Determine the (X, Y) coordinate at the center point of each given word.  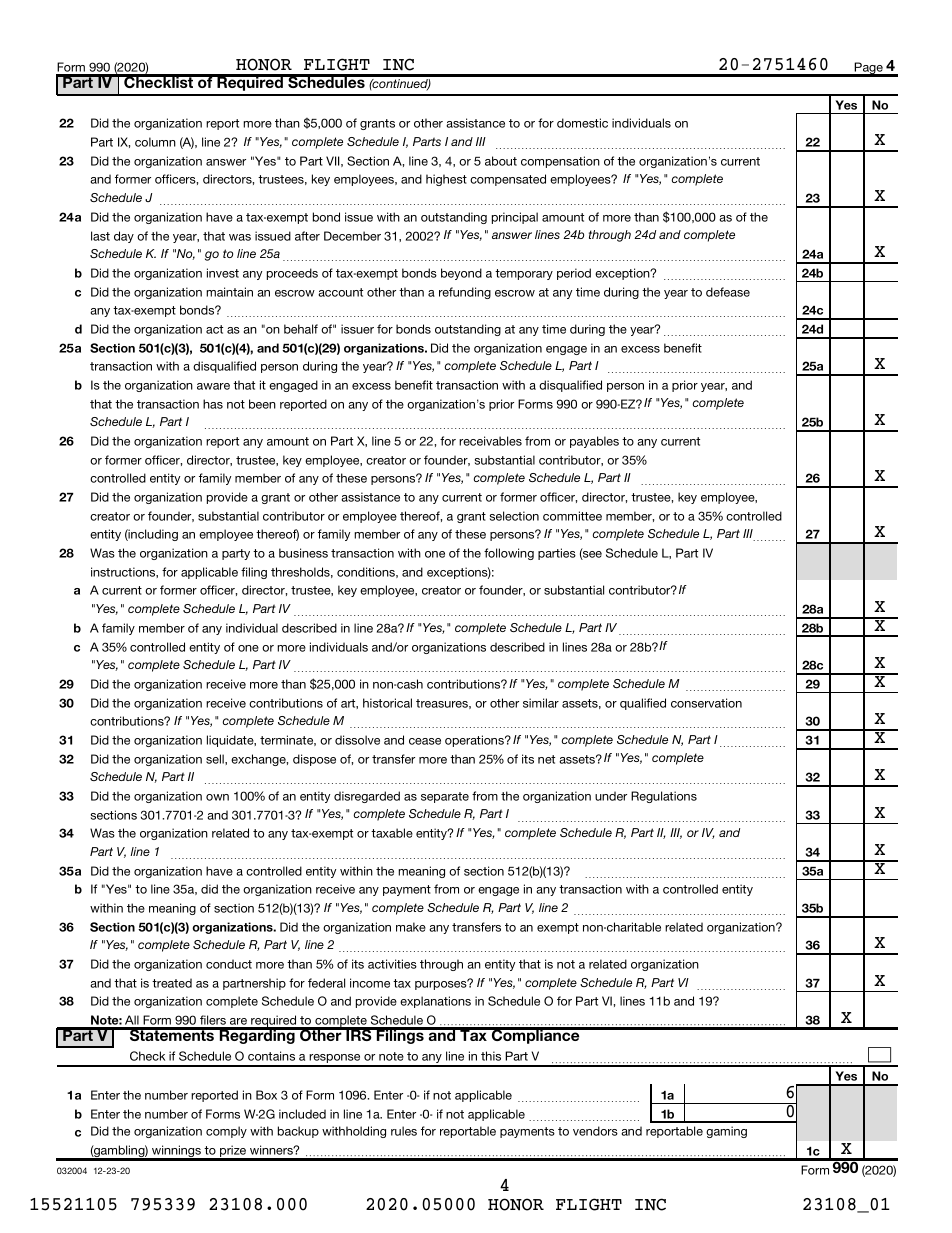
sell (216, 759)
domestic (582, 123)
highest (446, 180)
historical (387, 703)
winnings (176, 1152)
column (155, 142)
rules (404, 1131)
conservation (706, 703)
